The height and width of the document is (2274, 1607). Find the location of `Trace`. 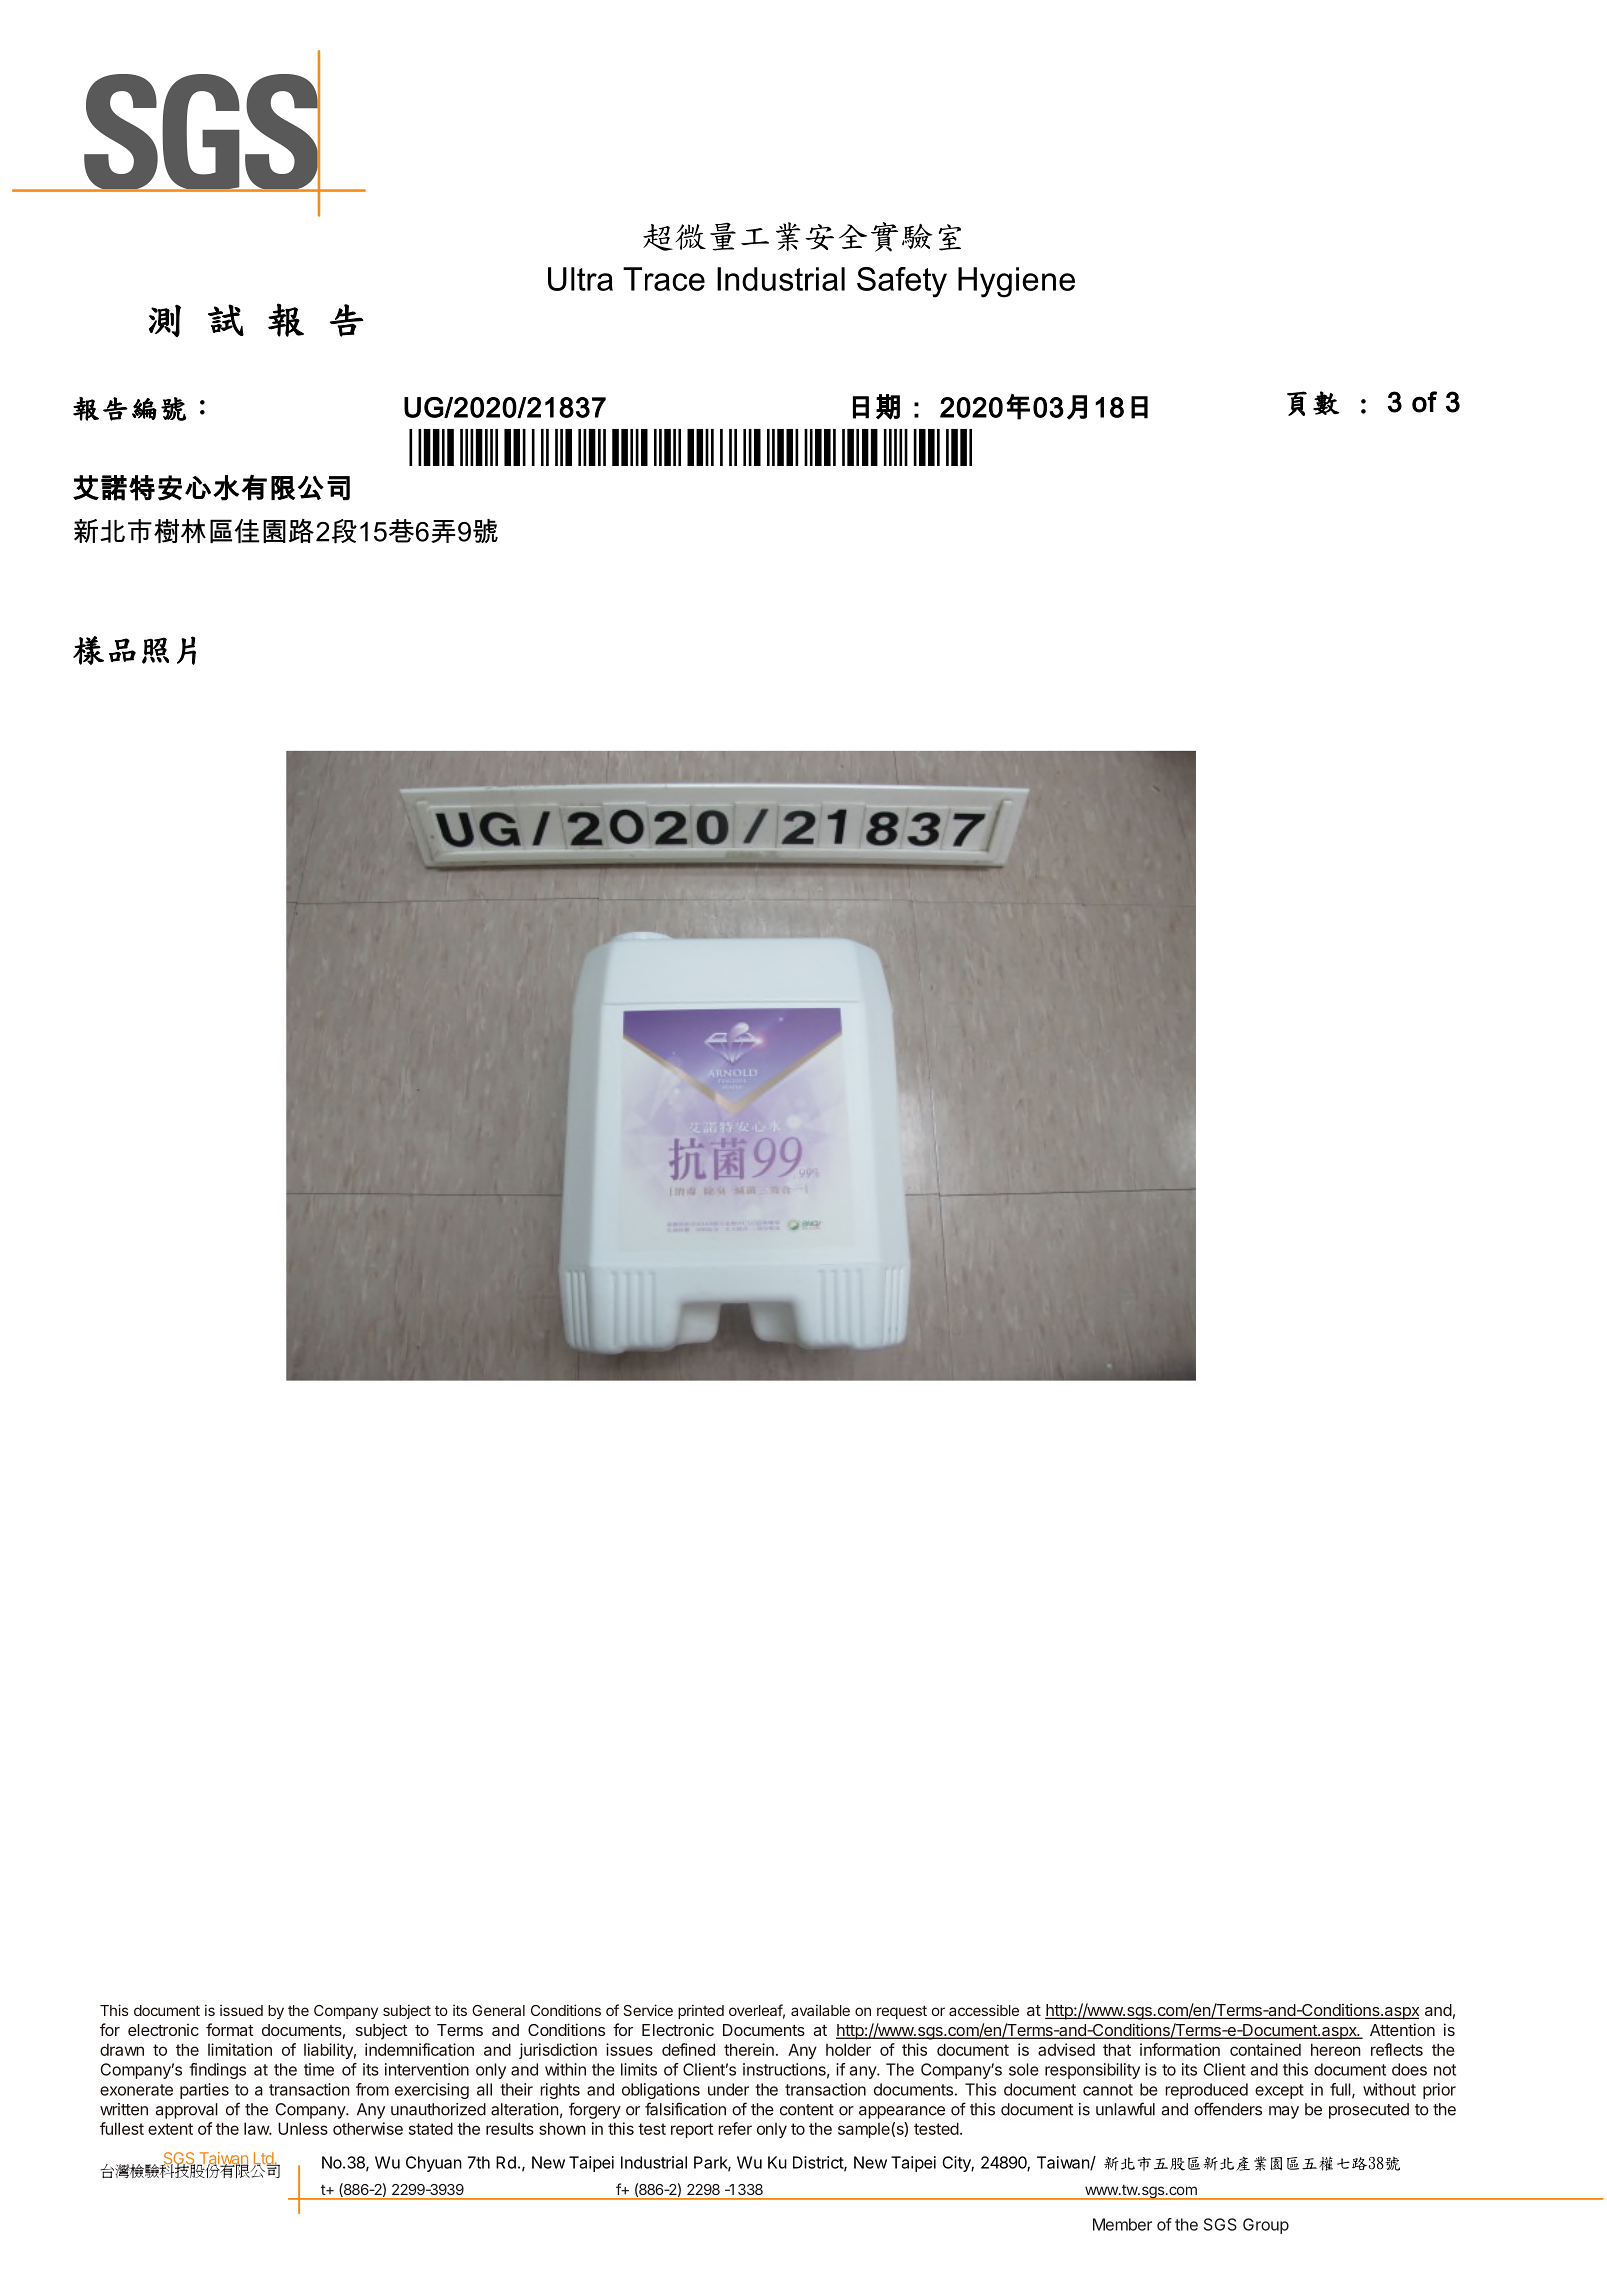

Trace is located at coordinates (664, 279).
